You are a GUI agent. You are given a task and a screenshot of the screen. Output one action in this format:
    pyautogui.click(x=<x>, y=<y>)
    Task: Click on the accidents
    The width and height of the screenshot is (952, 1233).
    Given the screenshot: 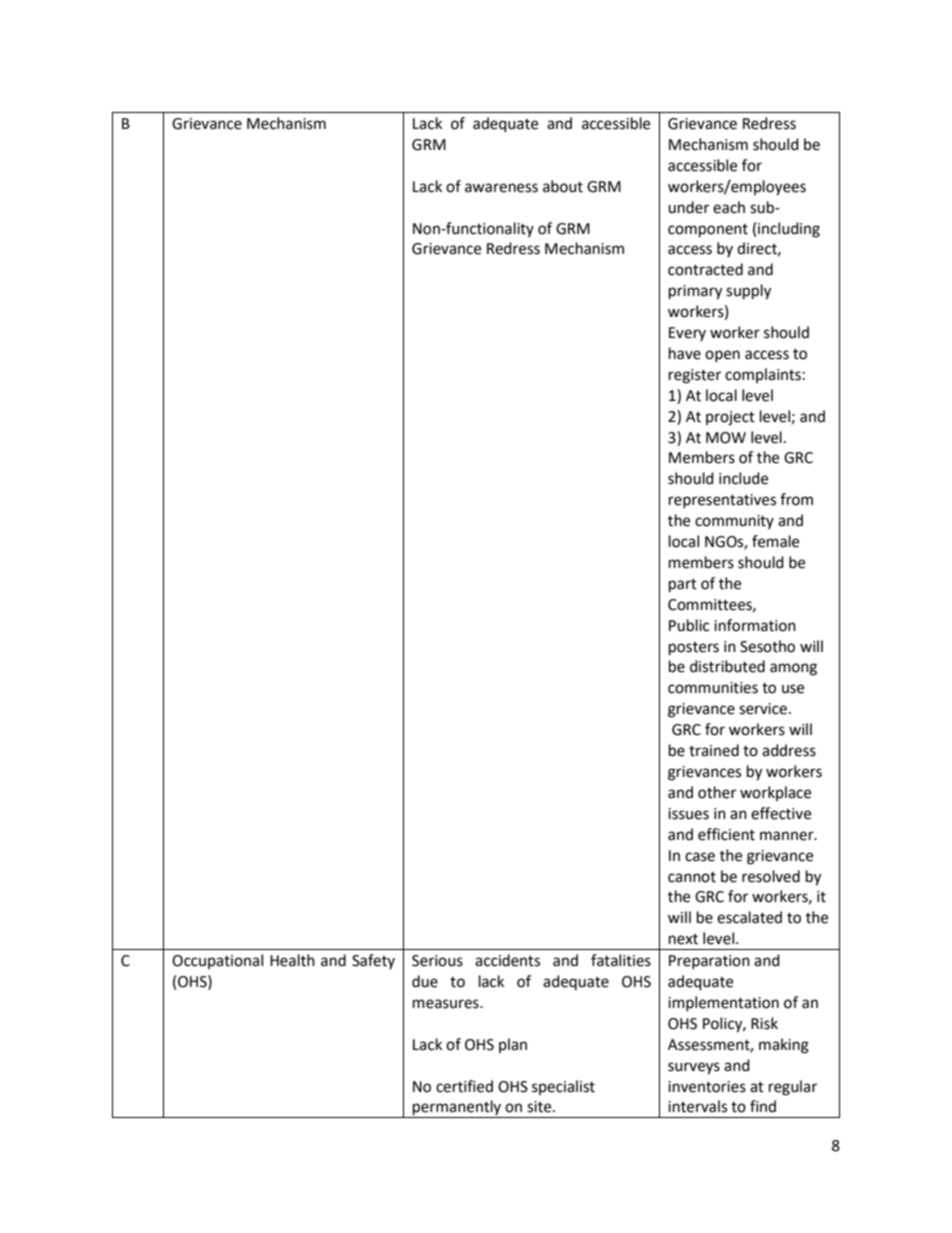 What is the action you would take?
    pyautogui.click(x=507, y=960)
